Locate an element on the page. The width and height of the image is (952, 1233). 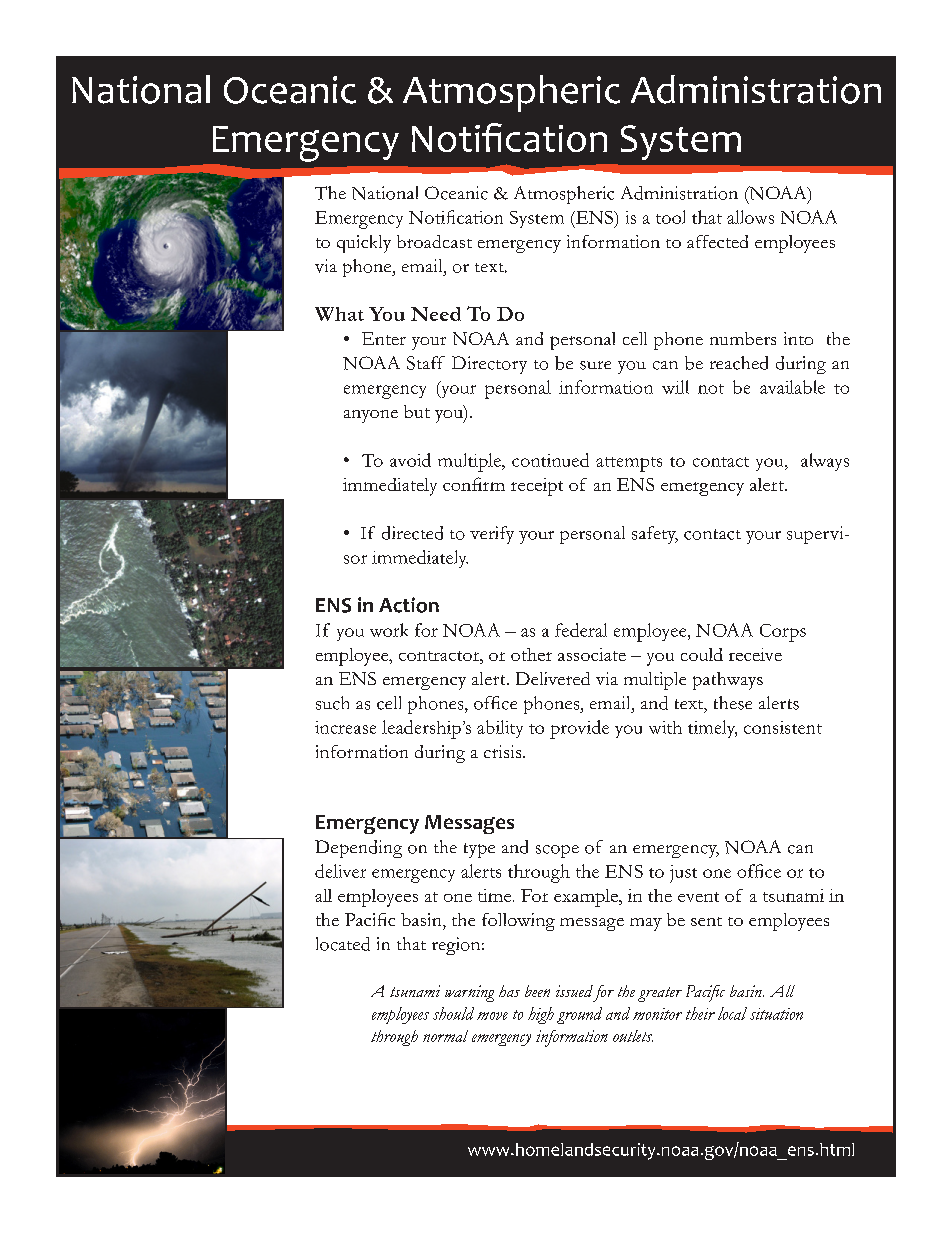
always is located at coordinates (825, 462).
